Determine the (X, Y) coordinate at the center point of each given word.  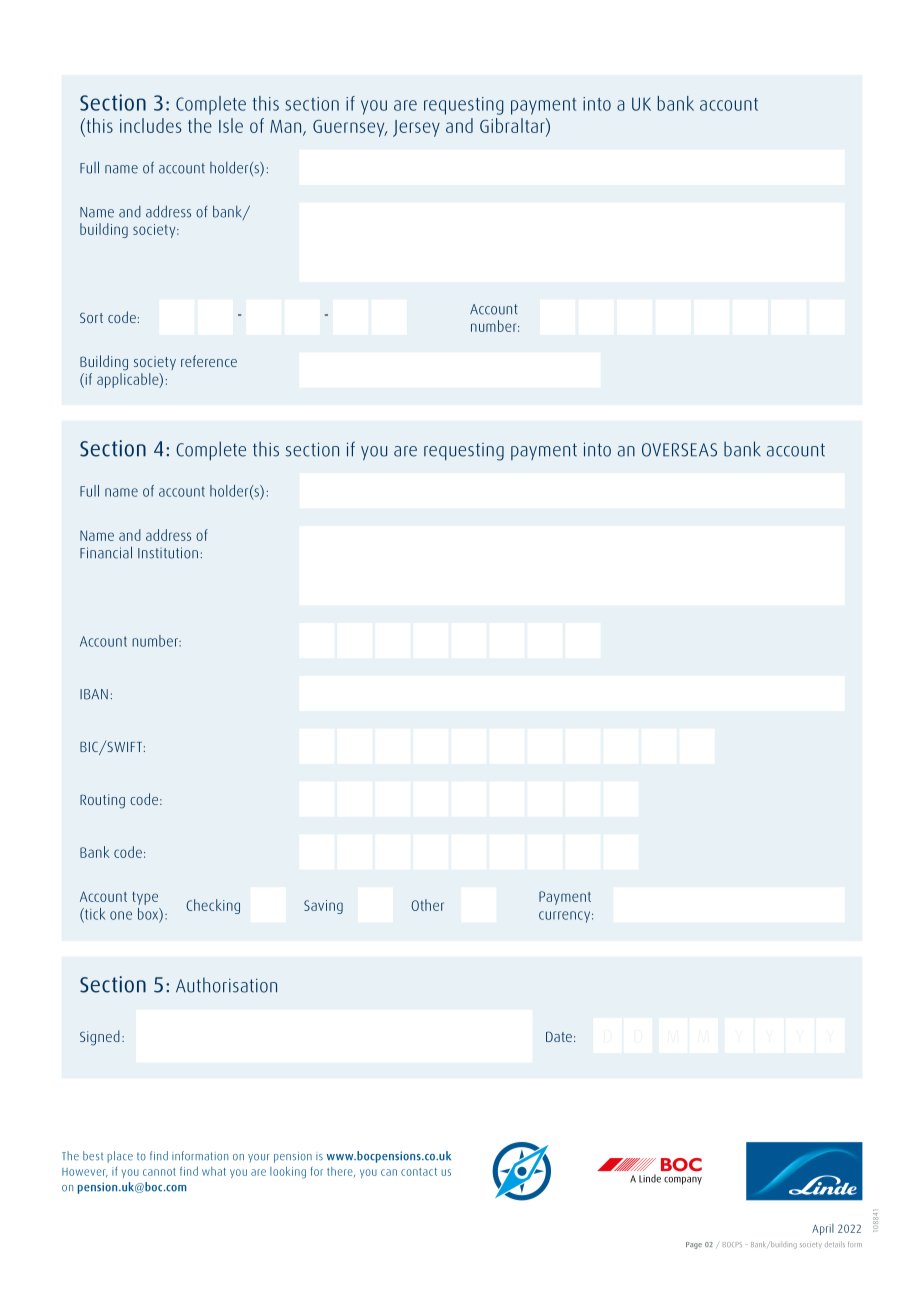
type (145, 898)
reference (209, 361)
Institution (168, 553)
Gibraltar (513, 125)
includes (150, 125)
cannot (159, 1172)
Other (427, 905)
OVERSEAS (679, 450)
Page (694, 1245)
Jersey (416, 128)
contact (419, 1172)
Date (559, 1036)
